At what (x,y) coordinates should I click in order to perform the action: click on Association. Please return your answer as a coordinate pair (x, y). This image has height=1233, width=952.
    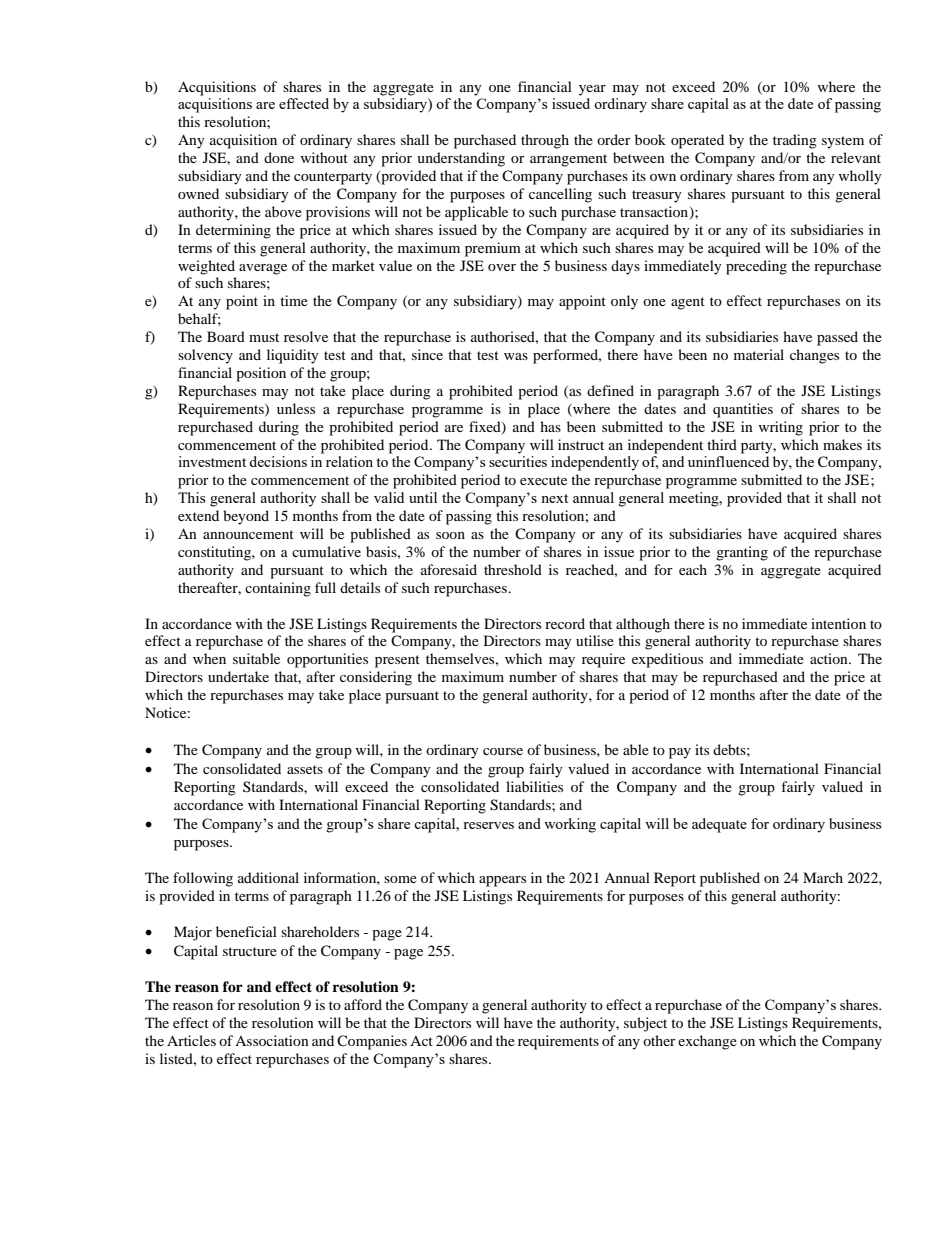
    Looking at the image, I should click on (272, 1040).
